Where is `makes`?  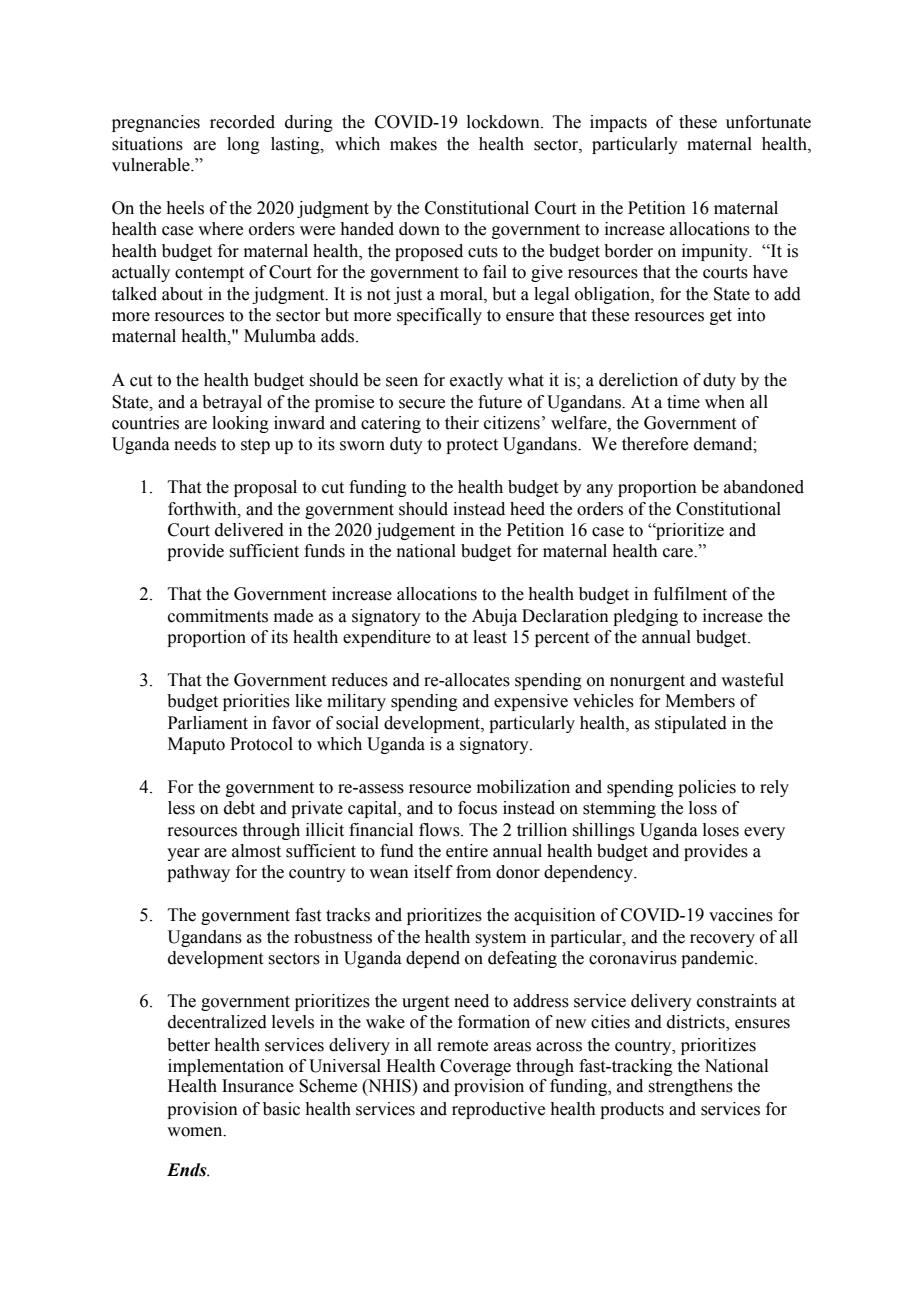 makes is located at coordinates (413, 144).
